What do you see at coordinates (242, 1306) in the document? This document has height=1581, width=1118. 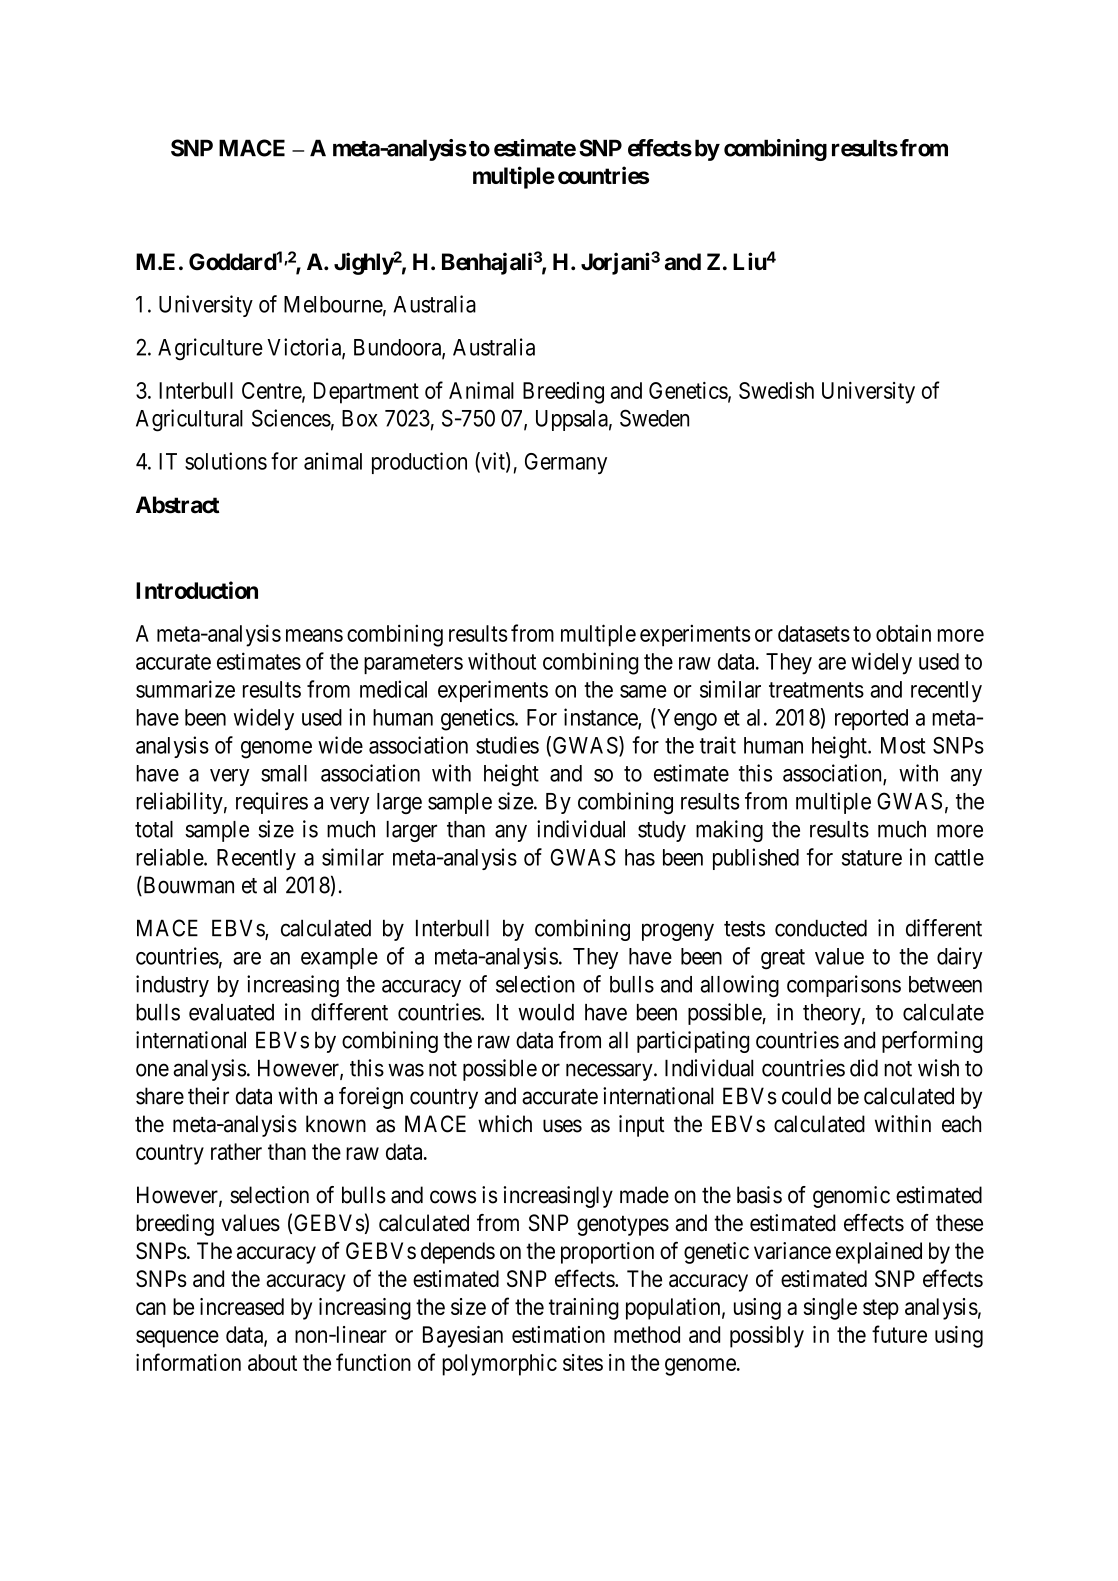 I see `increased` at bounding box center [242, 1306].
